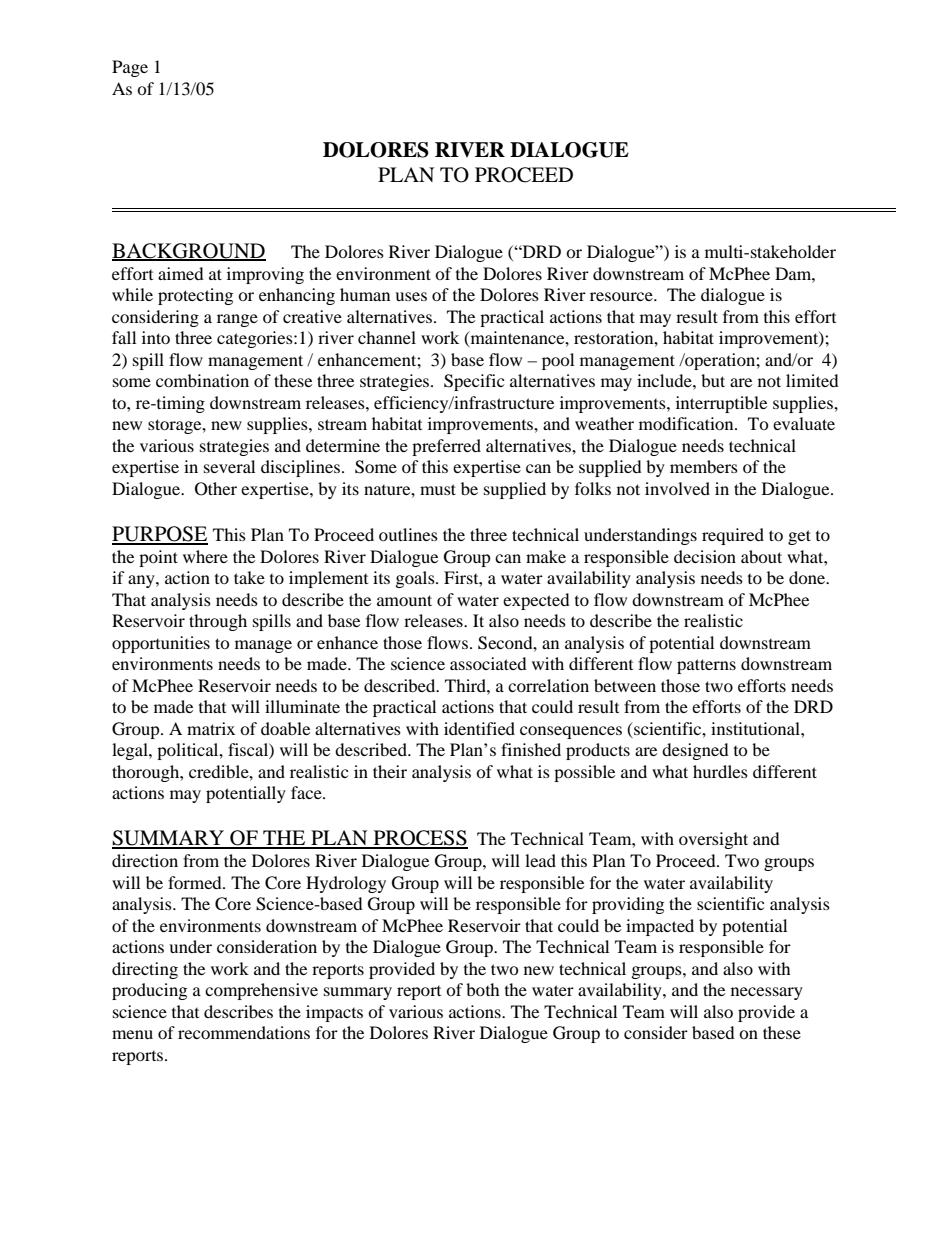 This page has width=952, height=1233. Describe the element at coordinates (244, 1032) in the page. I see `recommendations` at that location.
